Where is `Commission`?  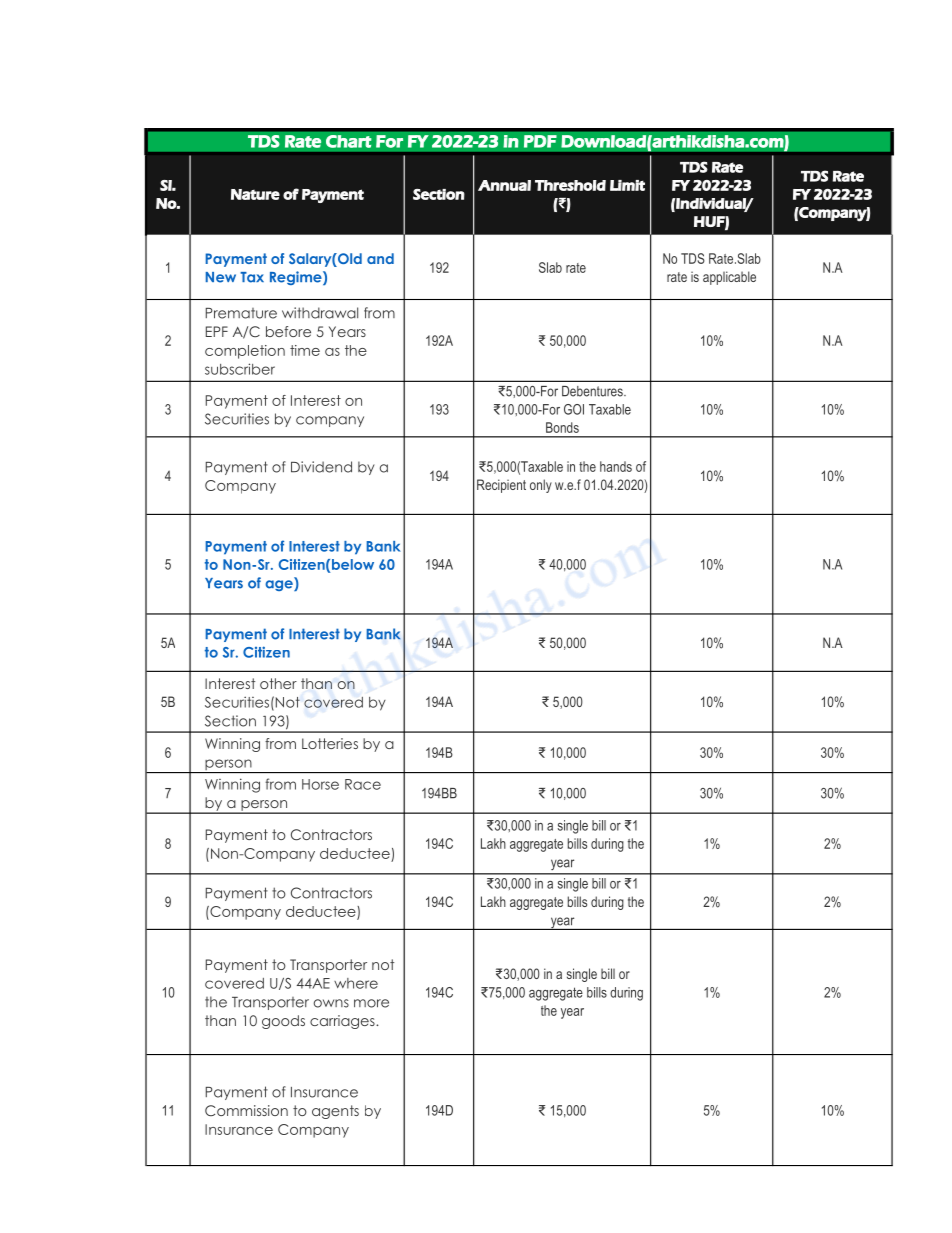 Commission is located at coordinates (246, 1110).
